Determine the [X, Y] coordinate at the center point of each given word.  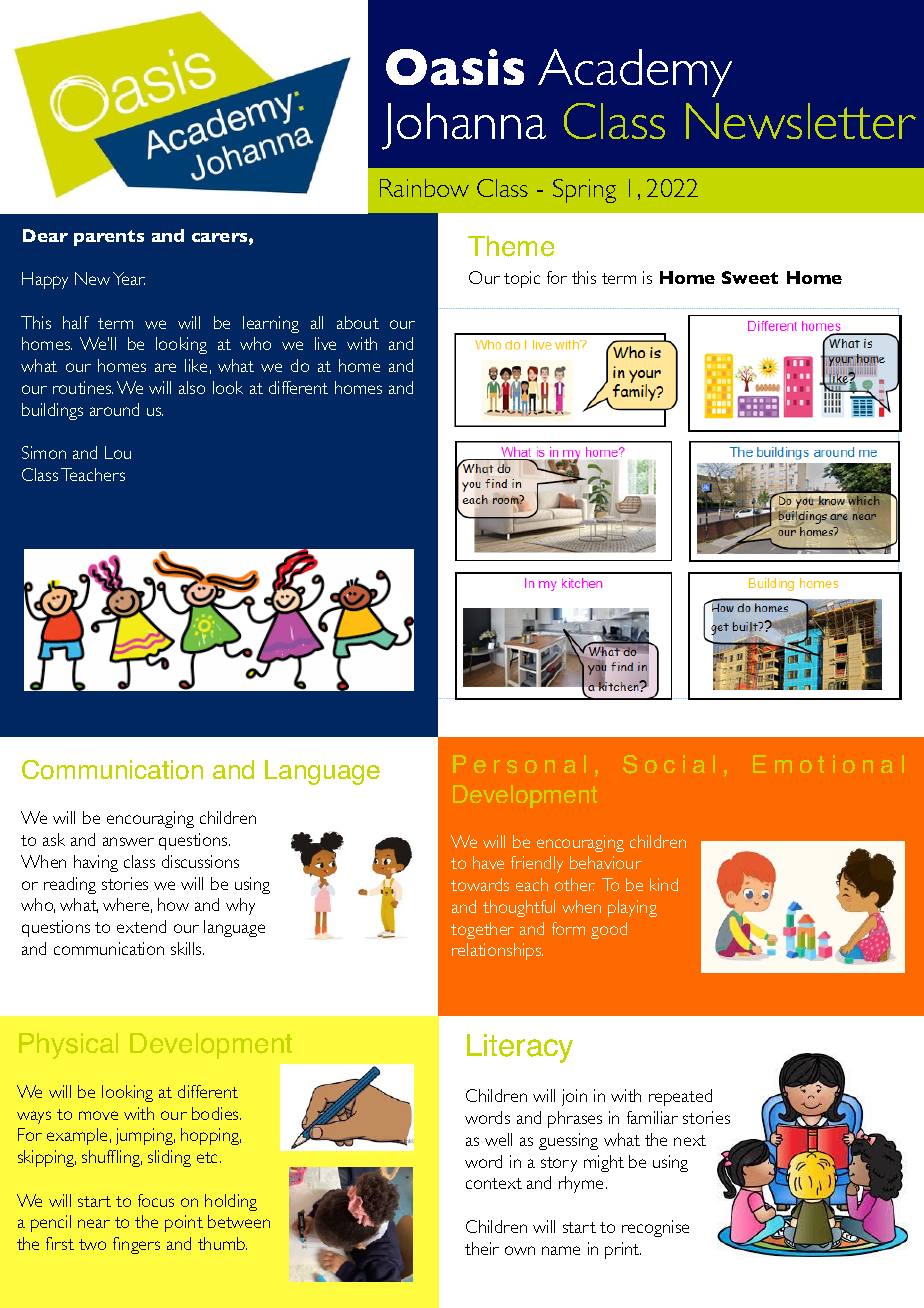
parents [109, 238]
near [94, 1223]
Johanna [464, 126]
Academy [635, 73]
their [482, 1248]
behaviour [606, 862]
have [488, 862]
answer [128, 841]
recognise [655, 1228]
